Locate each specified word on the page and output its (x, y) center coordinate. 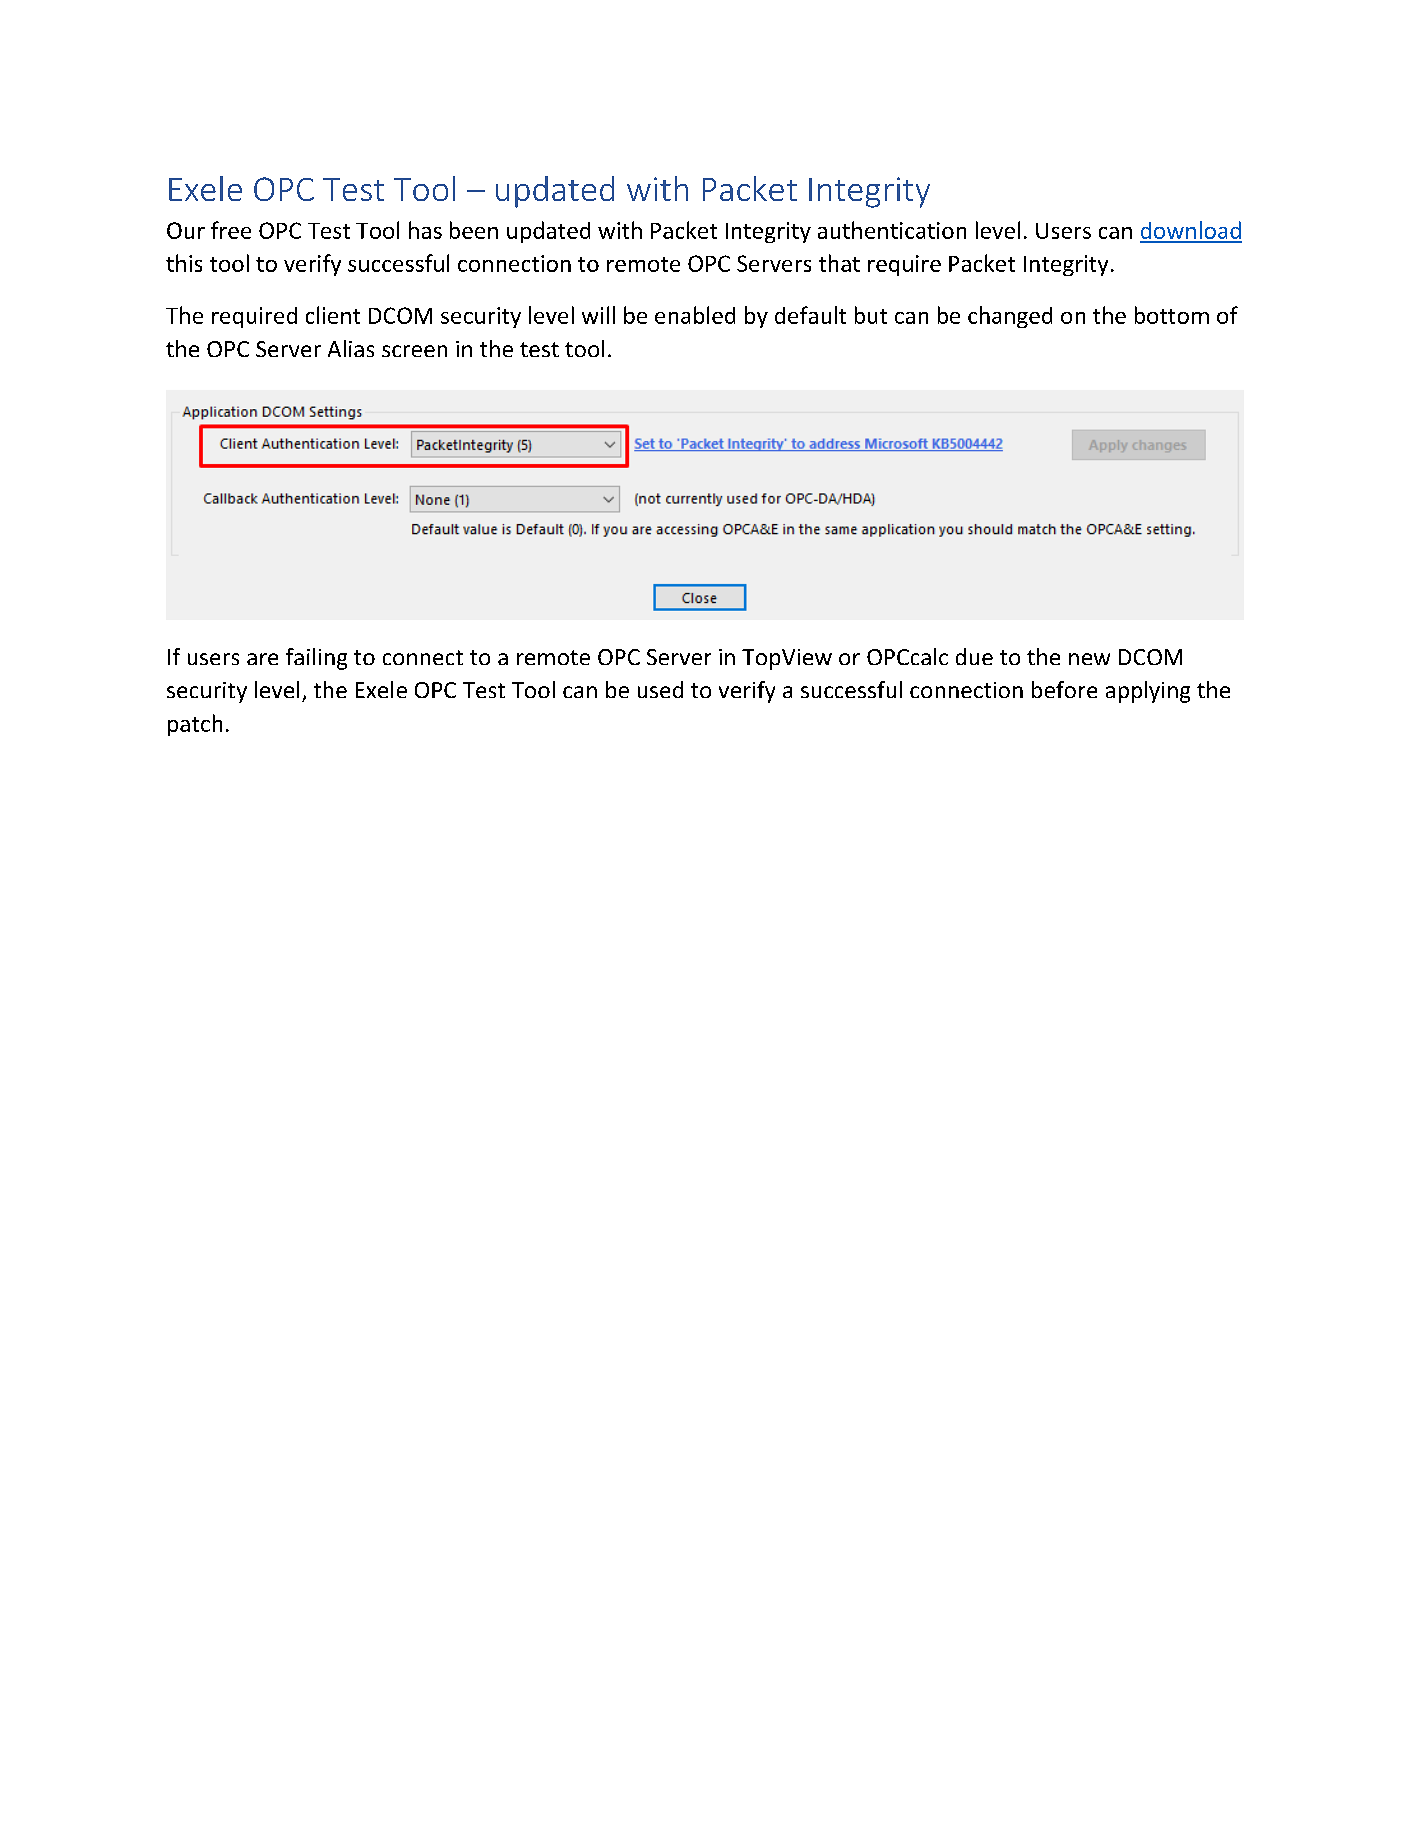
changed (1010, 317)
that (839, 263)
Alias (351, 348)
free (231, 230)
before (1064, 689)
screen (414, 351)
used (660, 689)
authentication (892, 230)
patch (195, 725)
